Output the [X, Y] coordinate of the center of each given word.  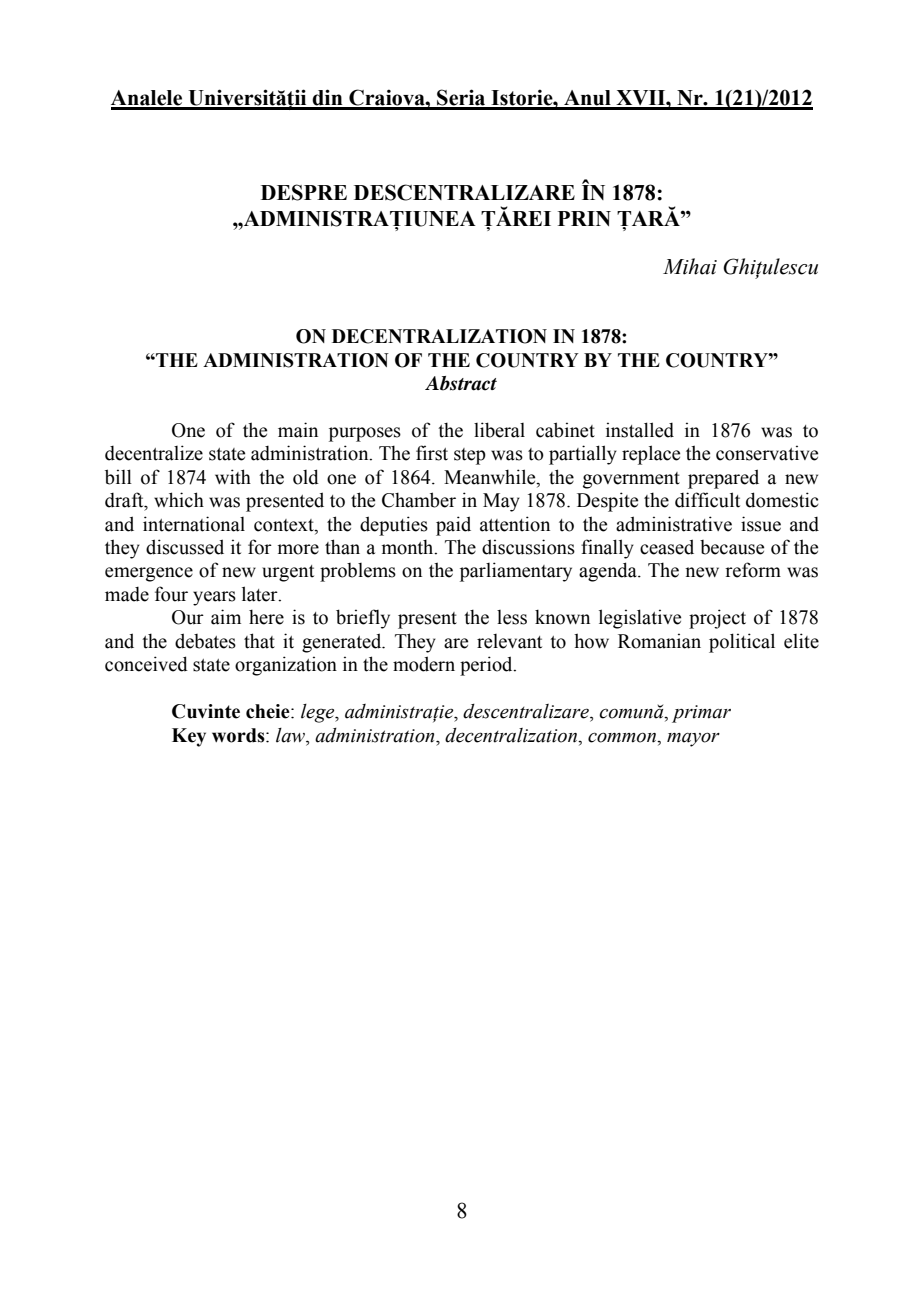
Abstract [461, 383]
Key [189, 737]
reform [753, 570]
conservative [767, 453]
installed [640, 430]
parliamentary [516, 572]
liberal [499, 430]
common [623, 737]
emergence [149, 574]
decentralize [154, 453]
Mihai [690, 266]
